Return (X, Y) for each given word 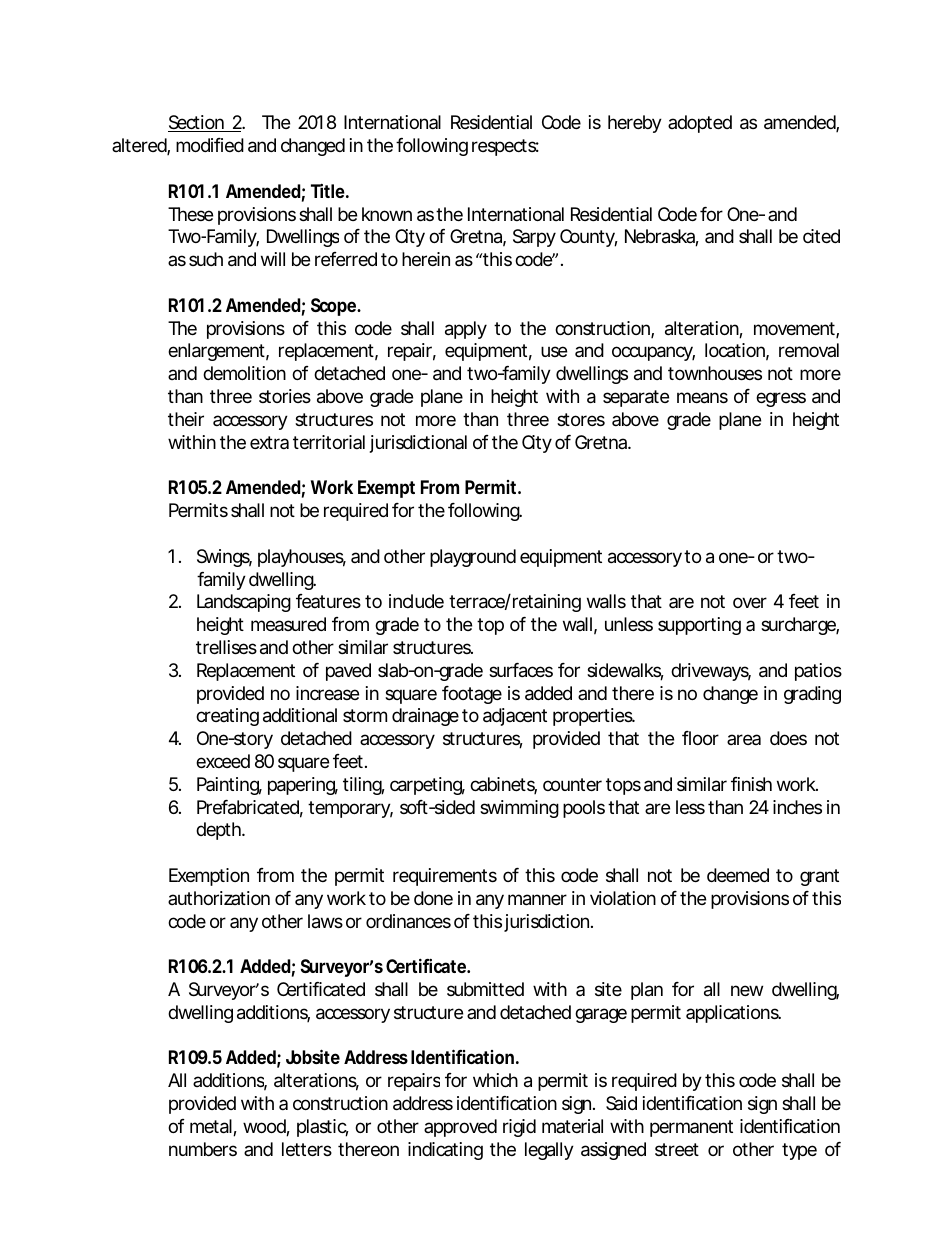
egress (781, 399)
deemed (738, 875)
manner (537, 900)
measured (288, 624)
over (750, 602)
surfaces (521, 670)
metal (212, 1127)
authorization (219, 898)
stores (581, 419)
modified (210, 145)
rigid (519, 1128)
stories (285, 396)
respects (505, 147)
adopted (700, 124)
